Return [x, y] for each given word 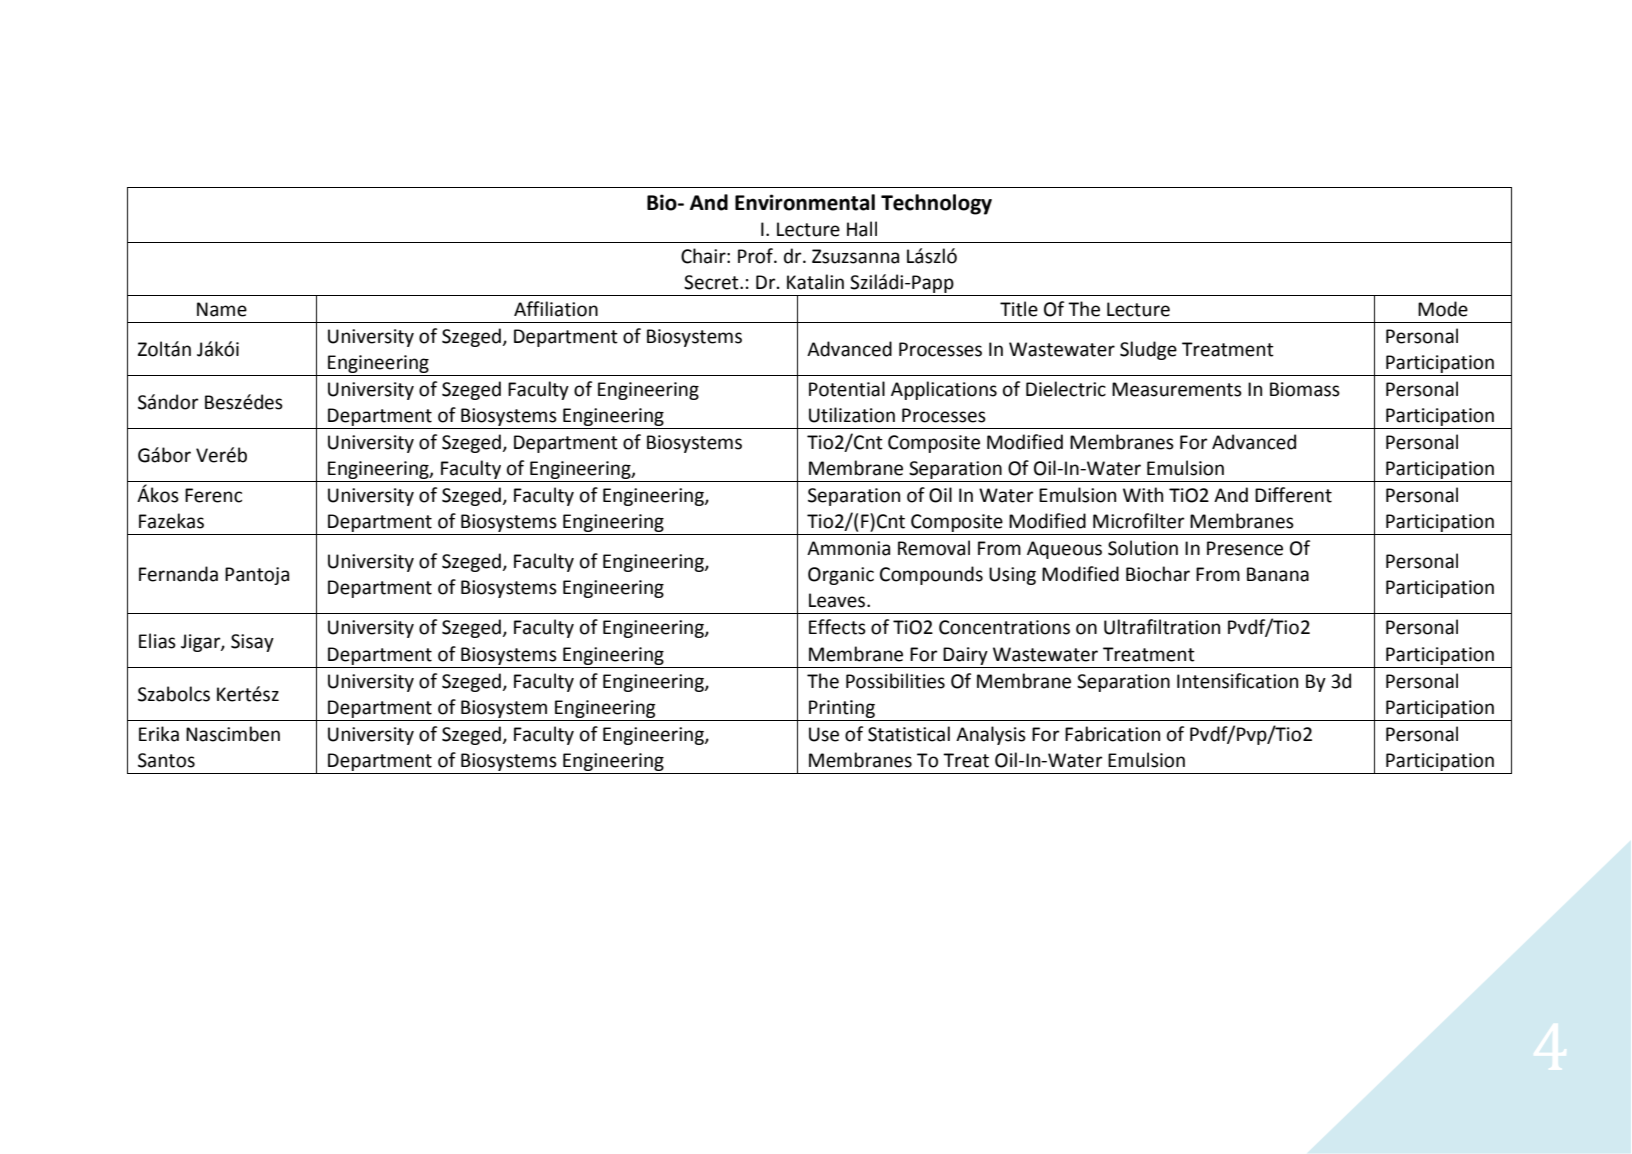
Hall [862, 229]
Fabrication [1112, 734]
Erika [159, 734]
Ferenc [213, 495]
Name [222, 309]
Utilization [852, 415]
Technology [936, 204]
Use [824, 734]
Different [1293, 495]
